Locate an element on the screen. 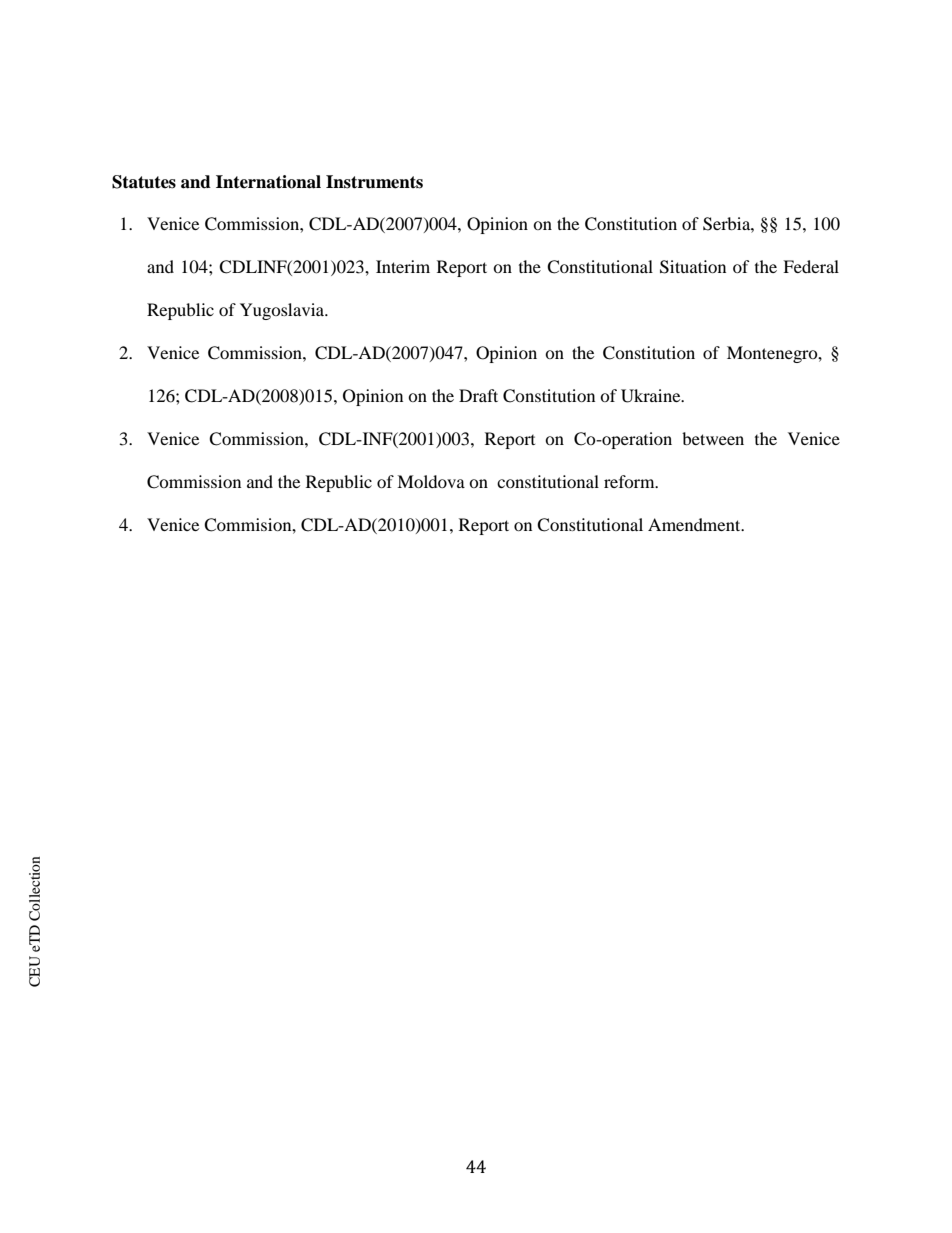  Moldova is located at coordinates (431, 481).
